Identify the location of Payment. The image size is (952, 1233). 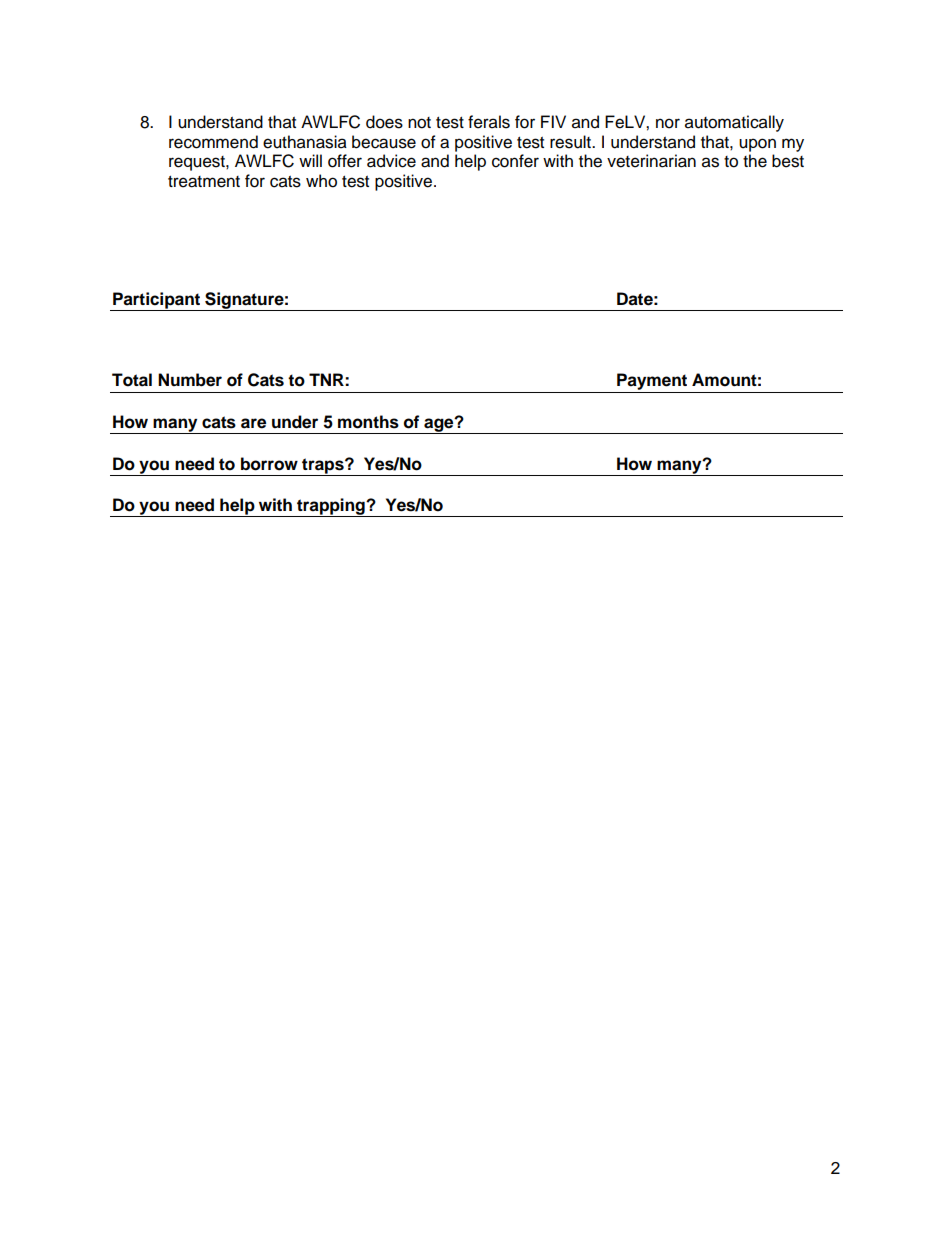
(652, 383).
